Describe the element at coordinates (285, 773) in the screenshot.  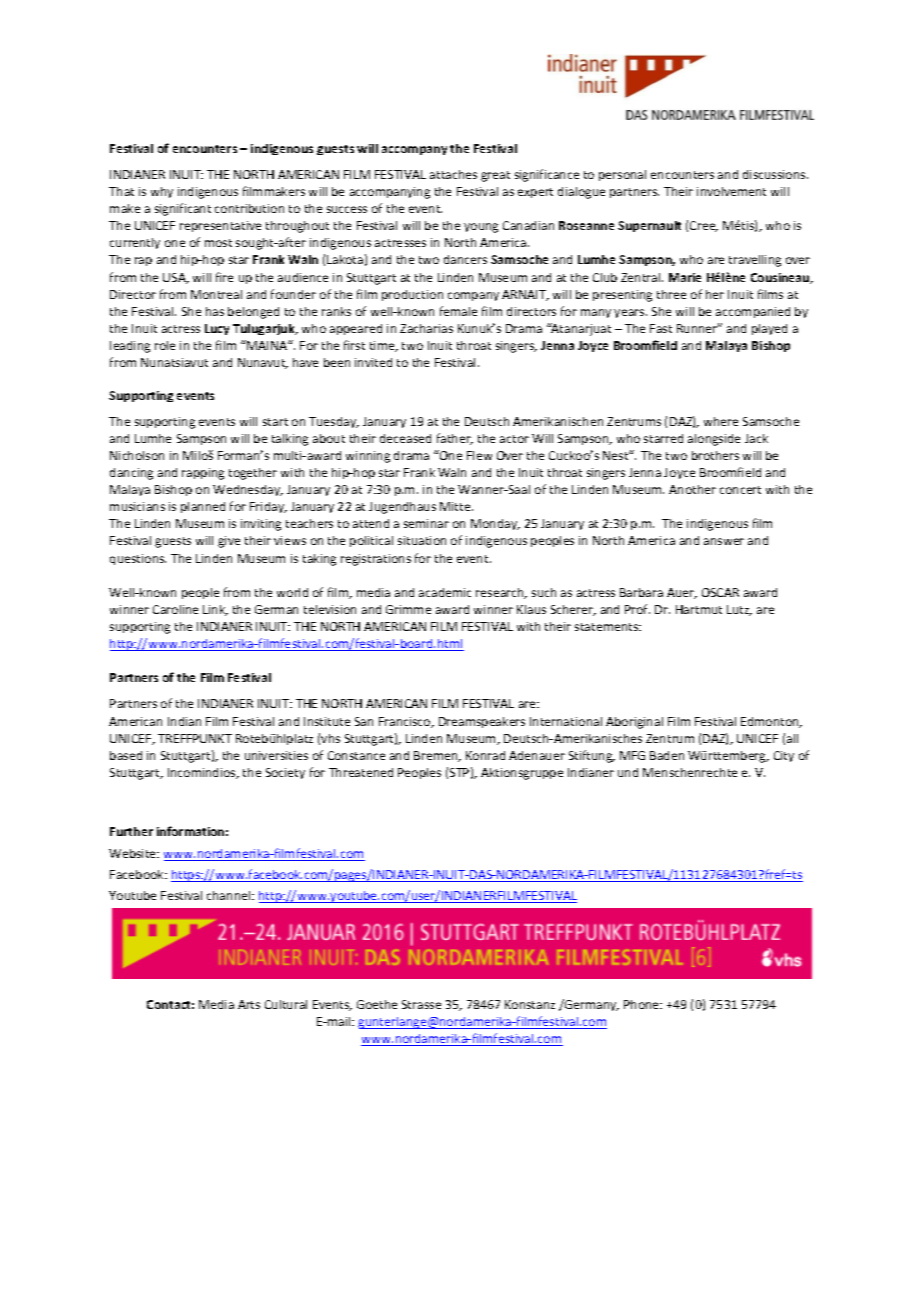
I see `Society` at that location.
